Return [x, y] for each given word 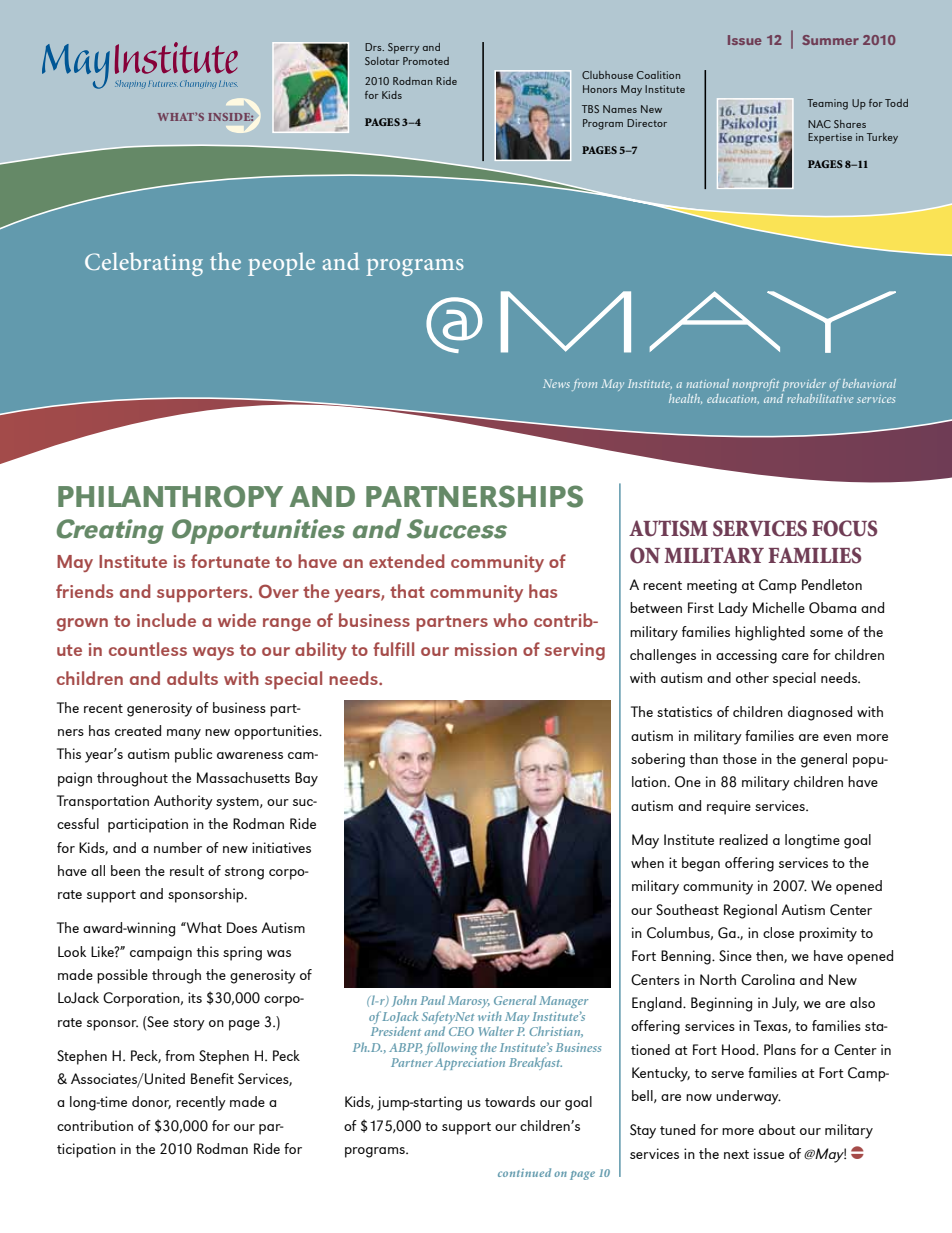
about [777, 1129]
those [740, 758]
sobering [658, 760]
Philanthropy [170, 496]
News [556, 383]
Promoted [426, 61]
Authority [183, 802]
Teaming [827, 104]
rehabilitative [820, 398]
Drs [374, 47]
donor [151, 1102]
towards [510, 1101]
